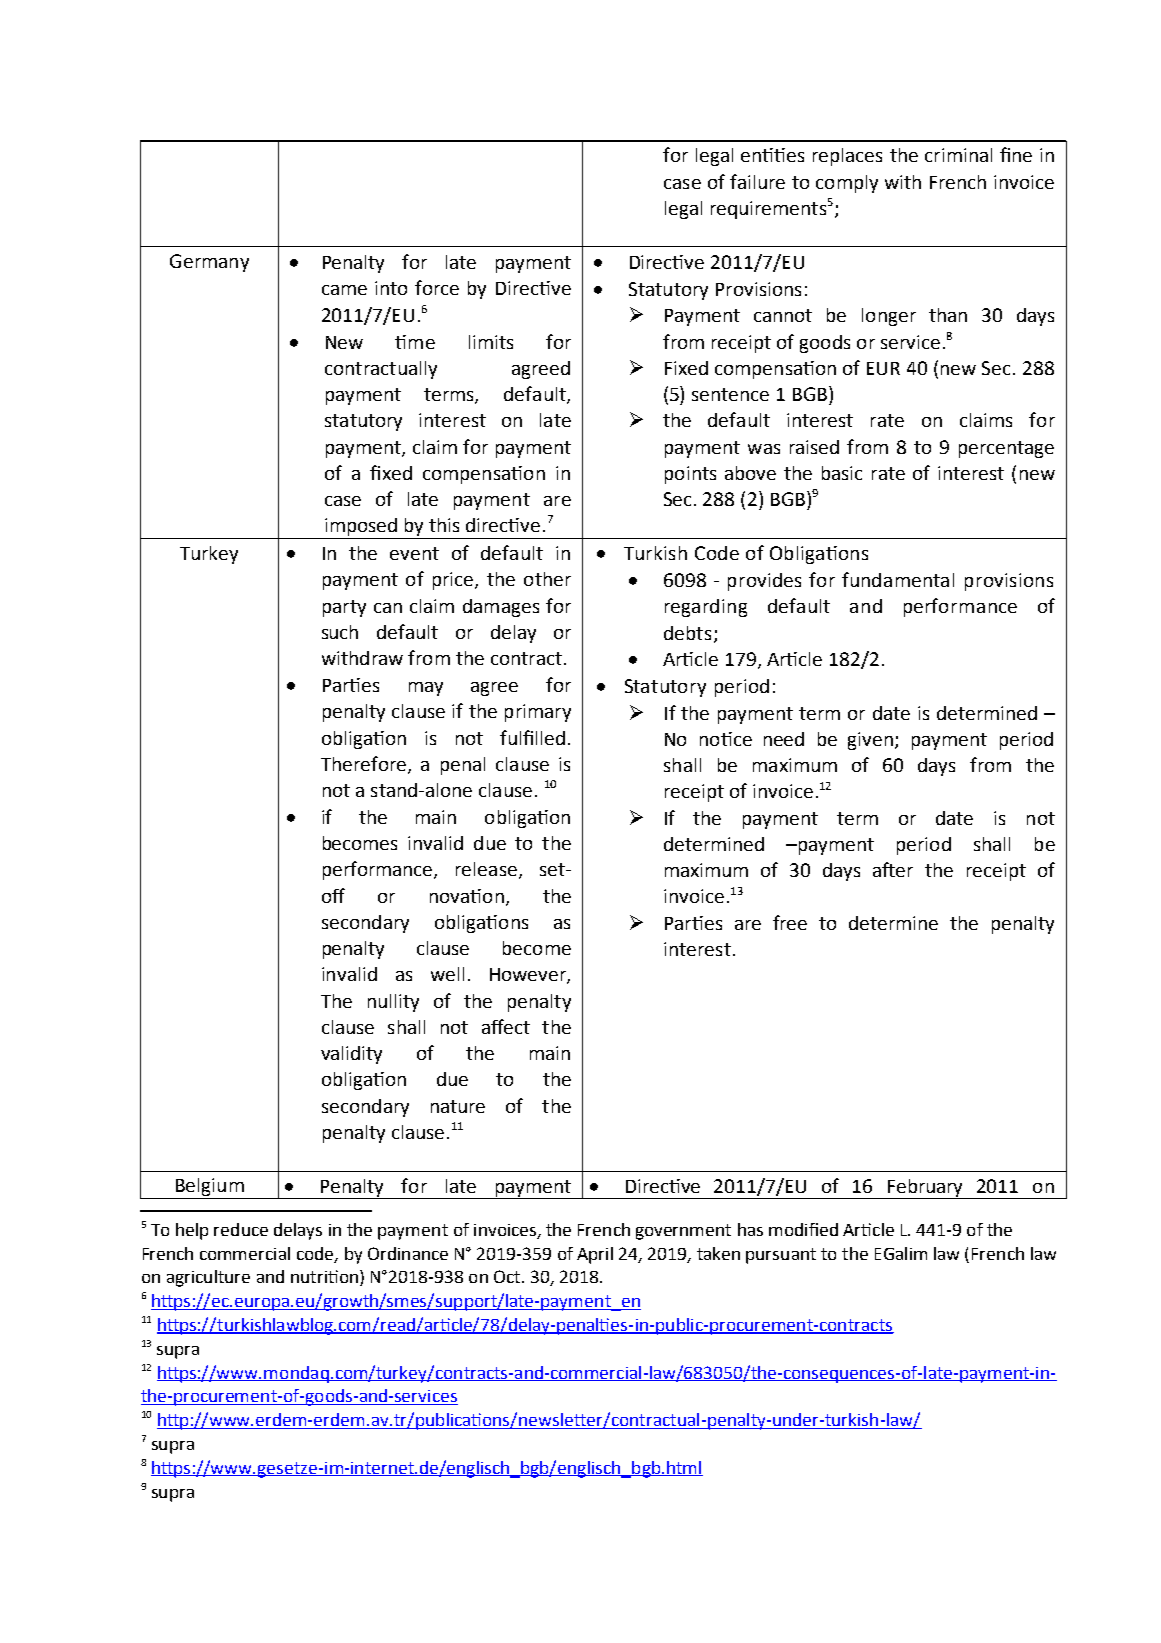  I want to click on fundamental, so click(898, 579).
